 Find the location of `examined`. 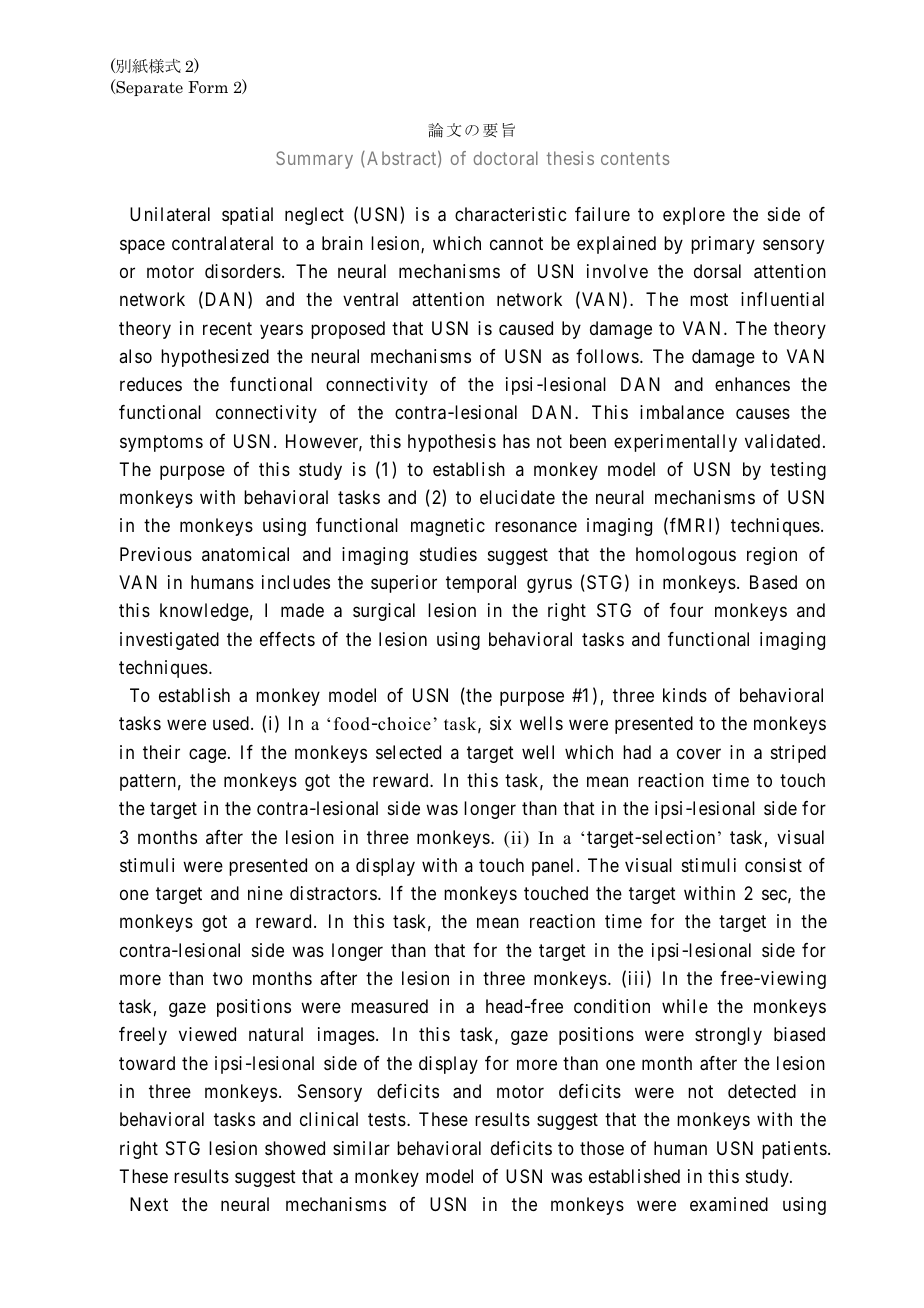

examined is located at coordinates (729, 1204).
